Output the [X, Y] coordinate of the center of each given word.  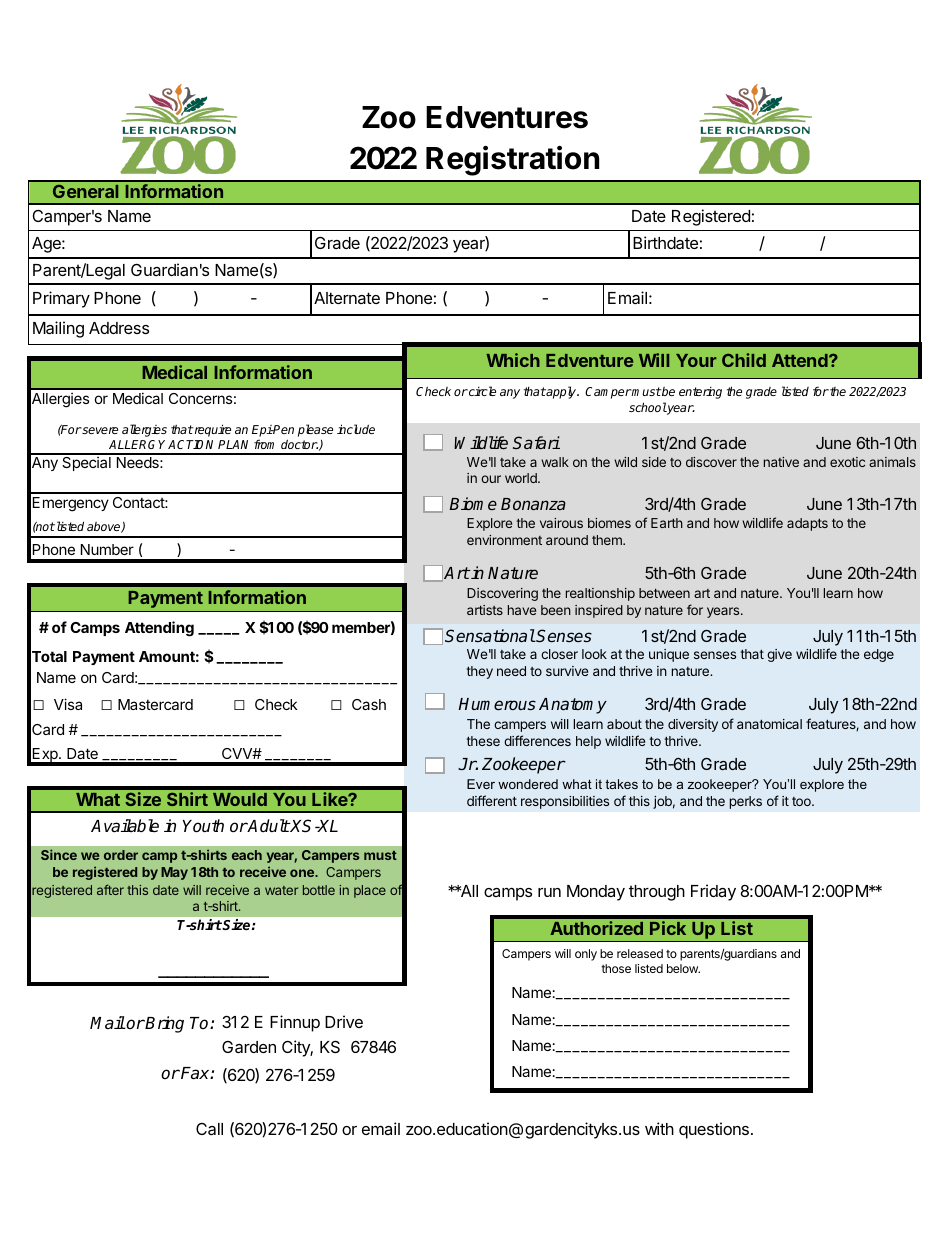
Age [47, 245]
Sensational [490, 636]
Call [209, 1129]
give [779, 655]
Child [744, 360]
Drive [344, 1021]
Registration [512, 161]
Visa [68, 704]
